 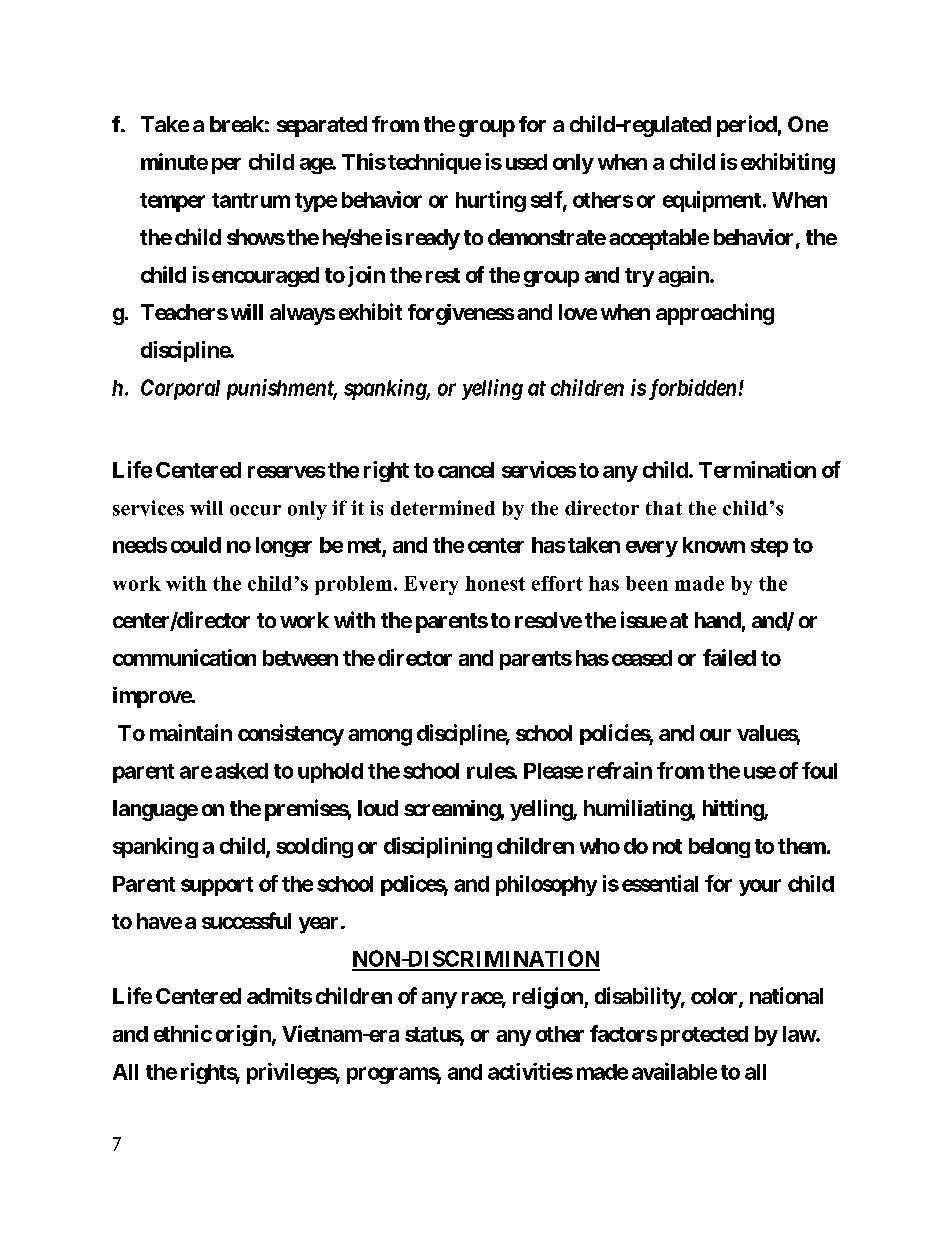 I want to click on religion, so click(x=549, y=998).
